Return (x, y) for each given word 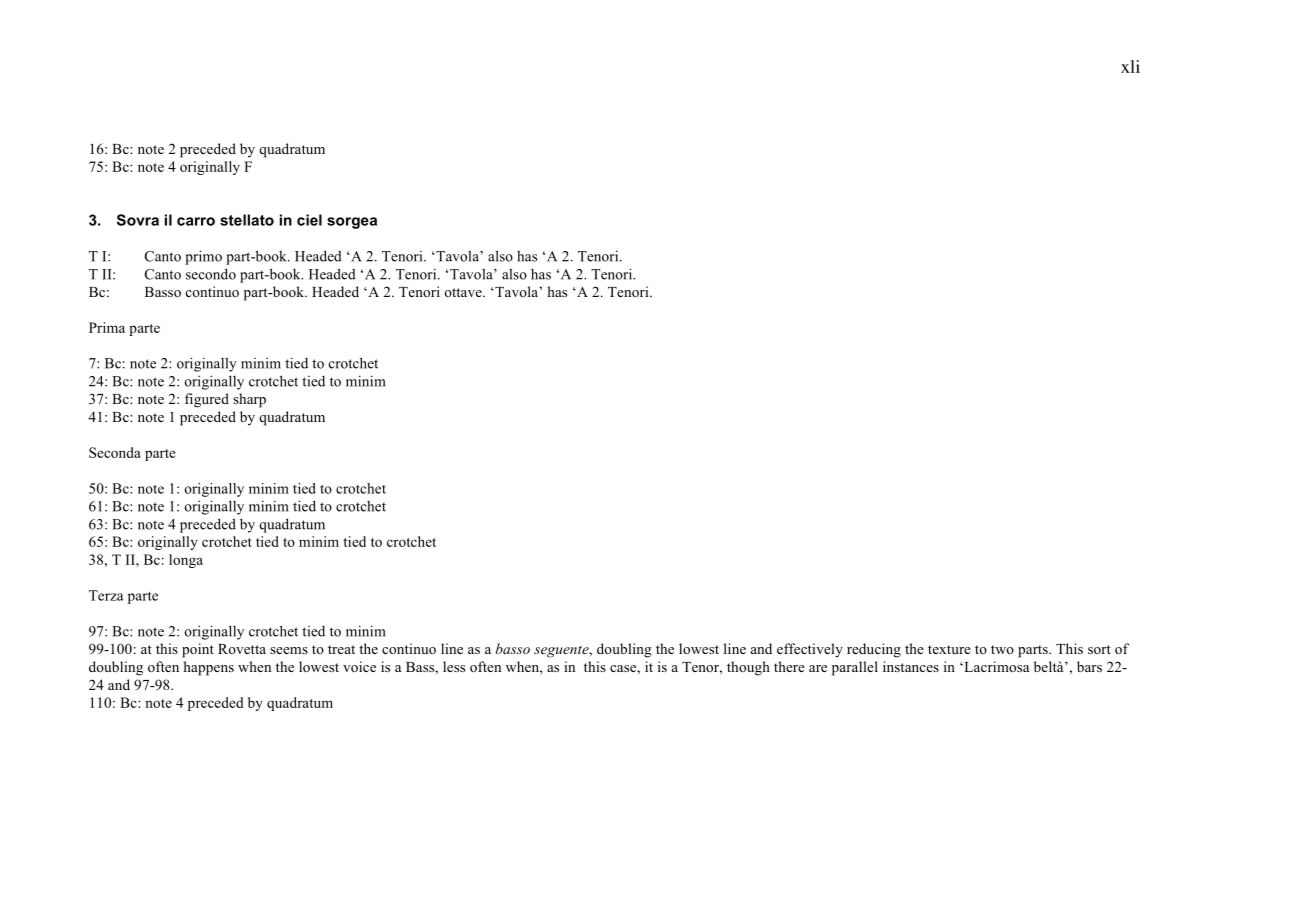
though (748, 668)
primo (203, 257)
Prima (107, 327)
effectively (810, 650)
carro (196, 221)
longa (186, 561)
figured (207, 400)
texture (949, 649)
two (1002, 649)
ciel (309, 220)
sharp (249, 400)
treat (341, 649)
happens (208, 668)
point (198, 650)
